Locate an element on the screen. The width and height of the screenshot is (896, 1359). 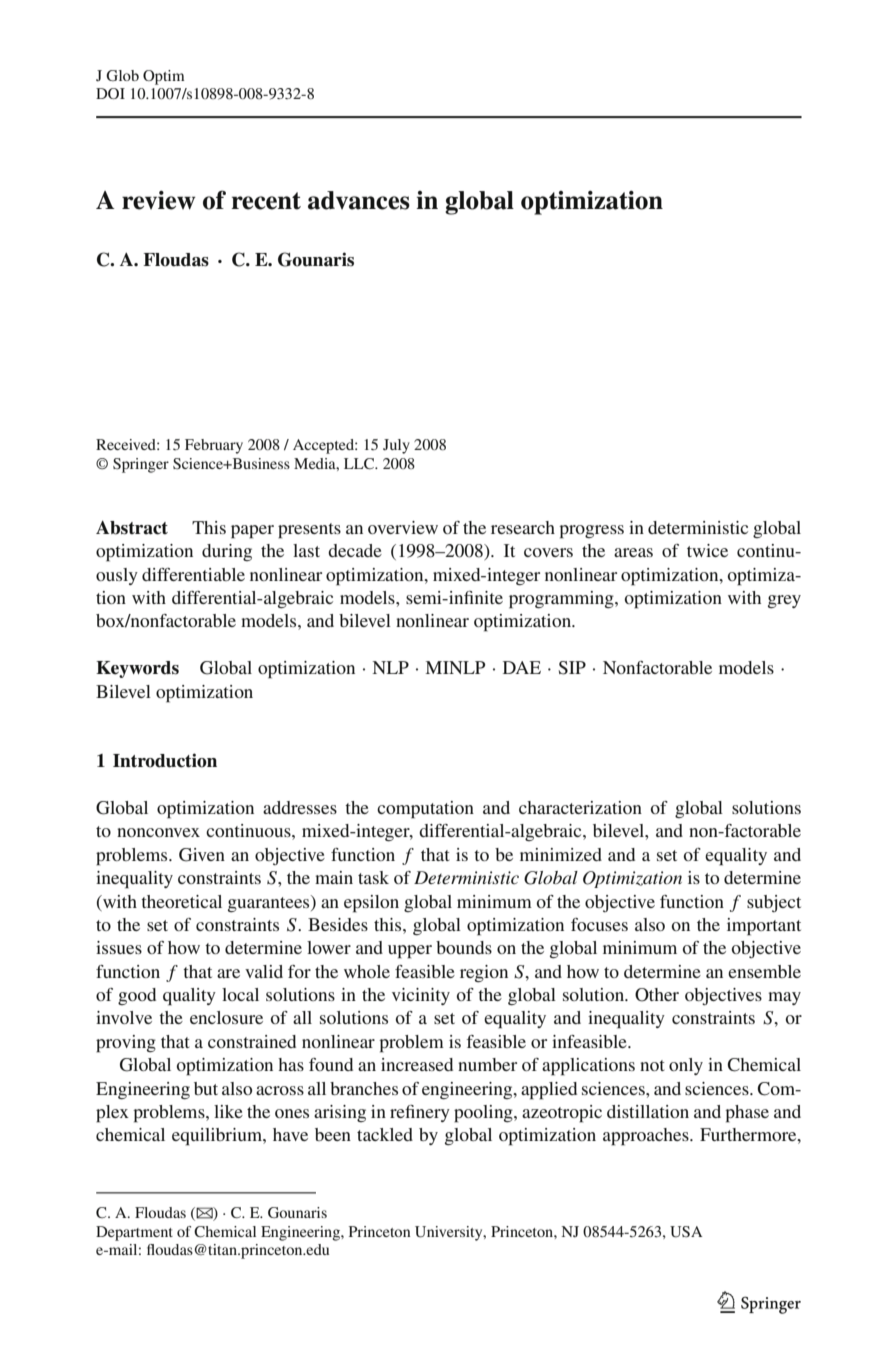
theoretical is located at coordinates (181, 901).
